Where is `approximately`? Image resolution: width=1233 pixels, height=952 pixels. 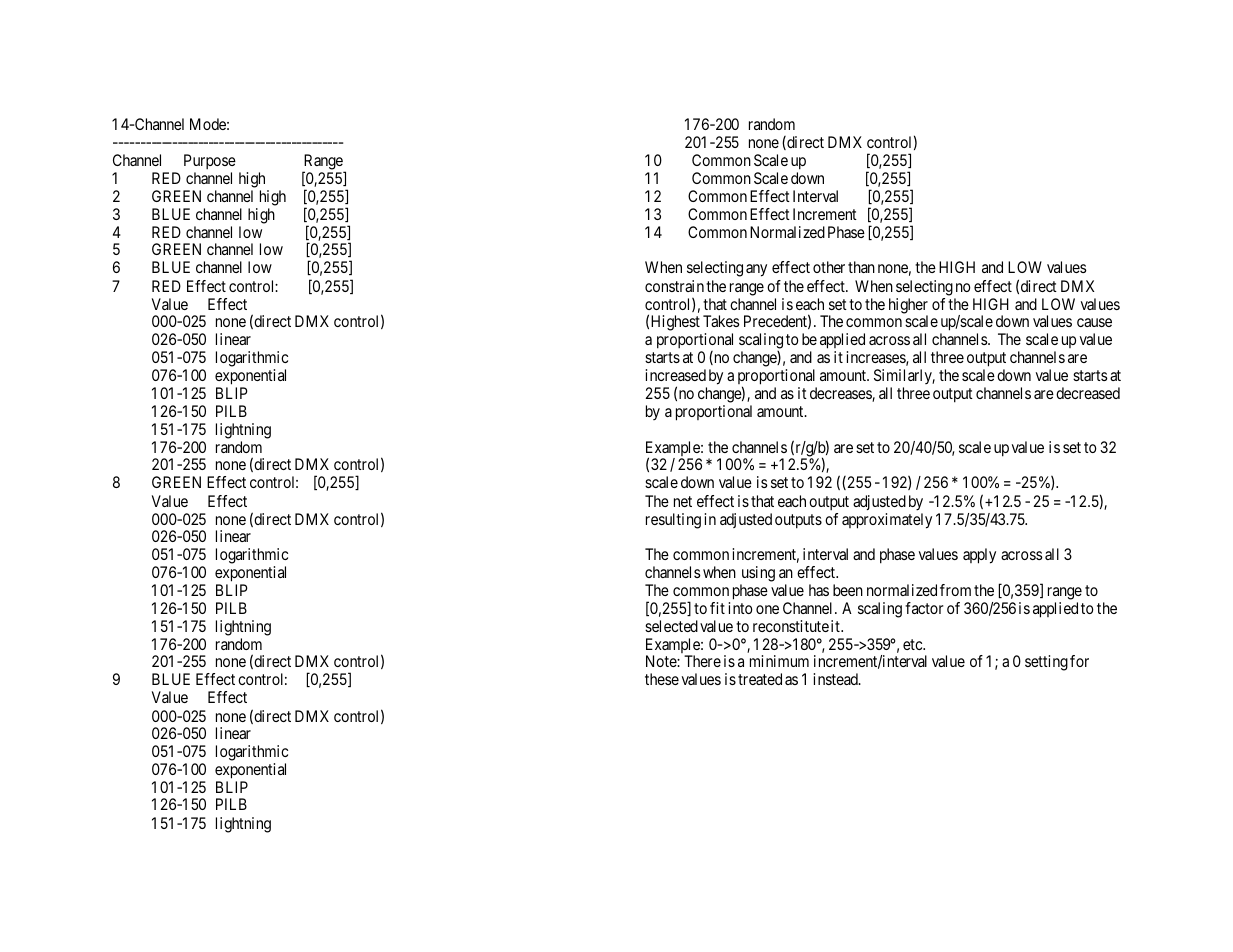
approximately is located at coordinates (887, 521).
